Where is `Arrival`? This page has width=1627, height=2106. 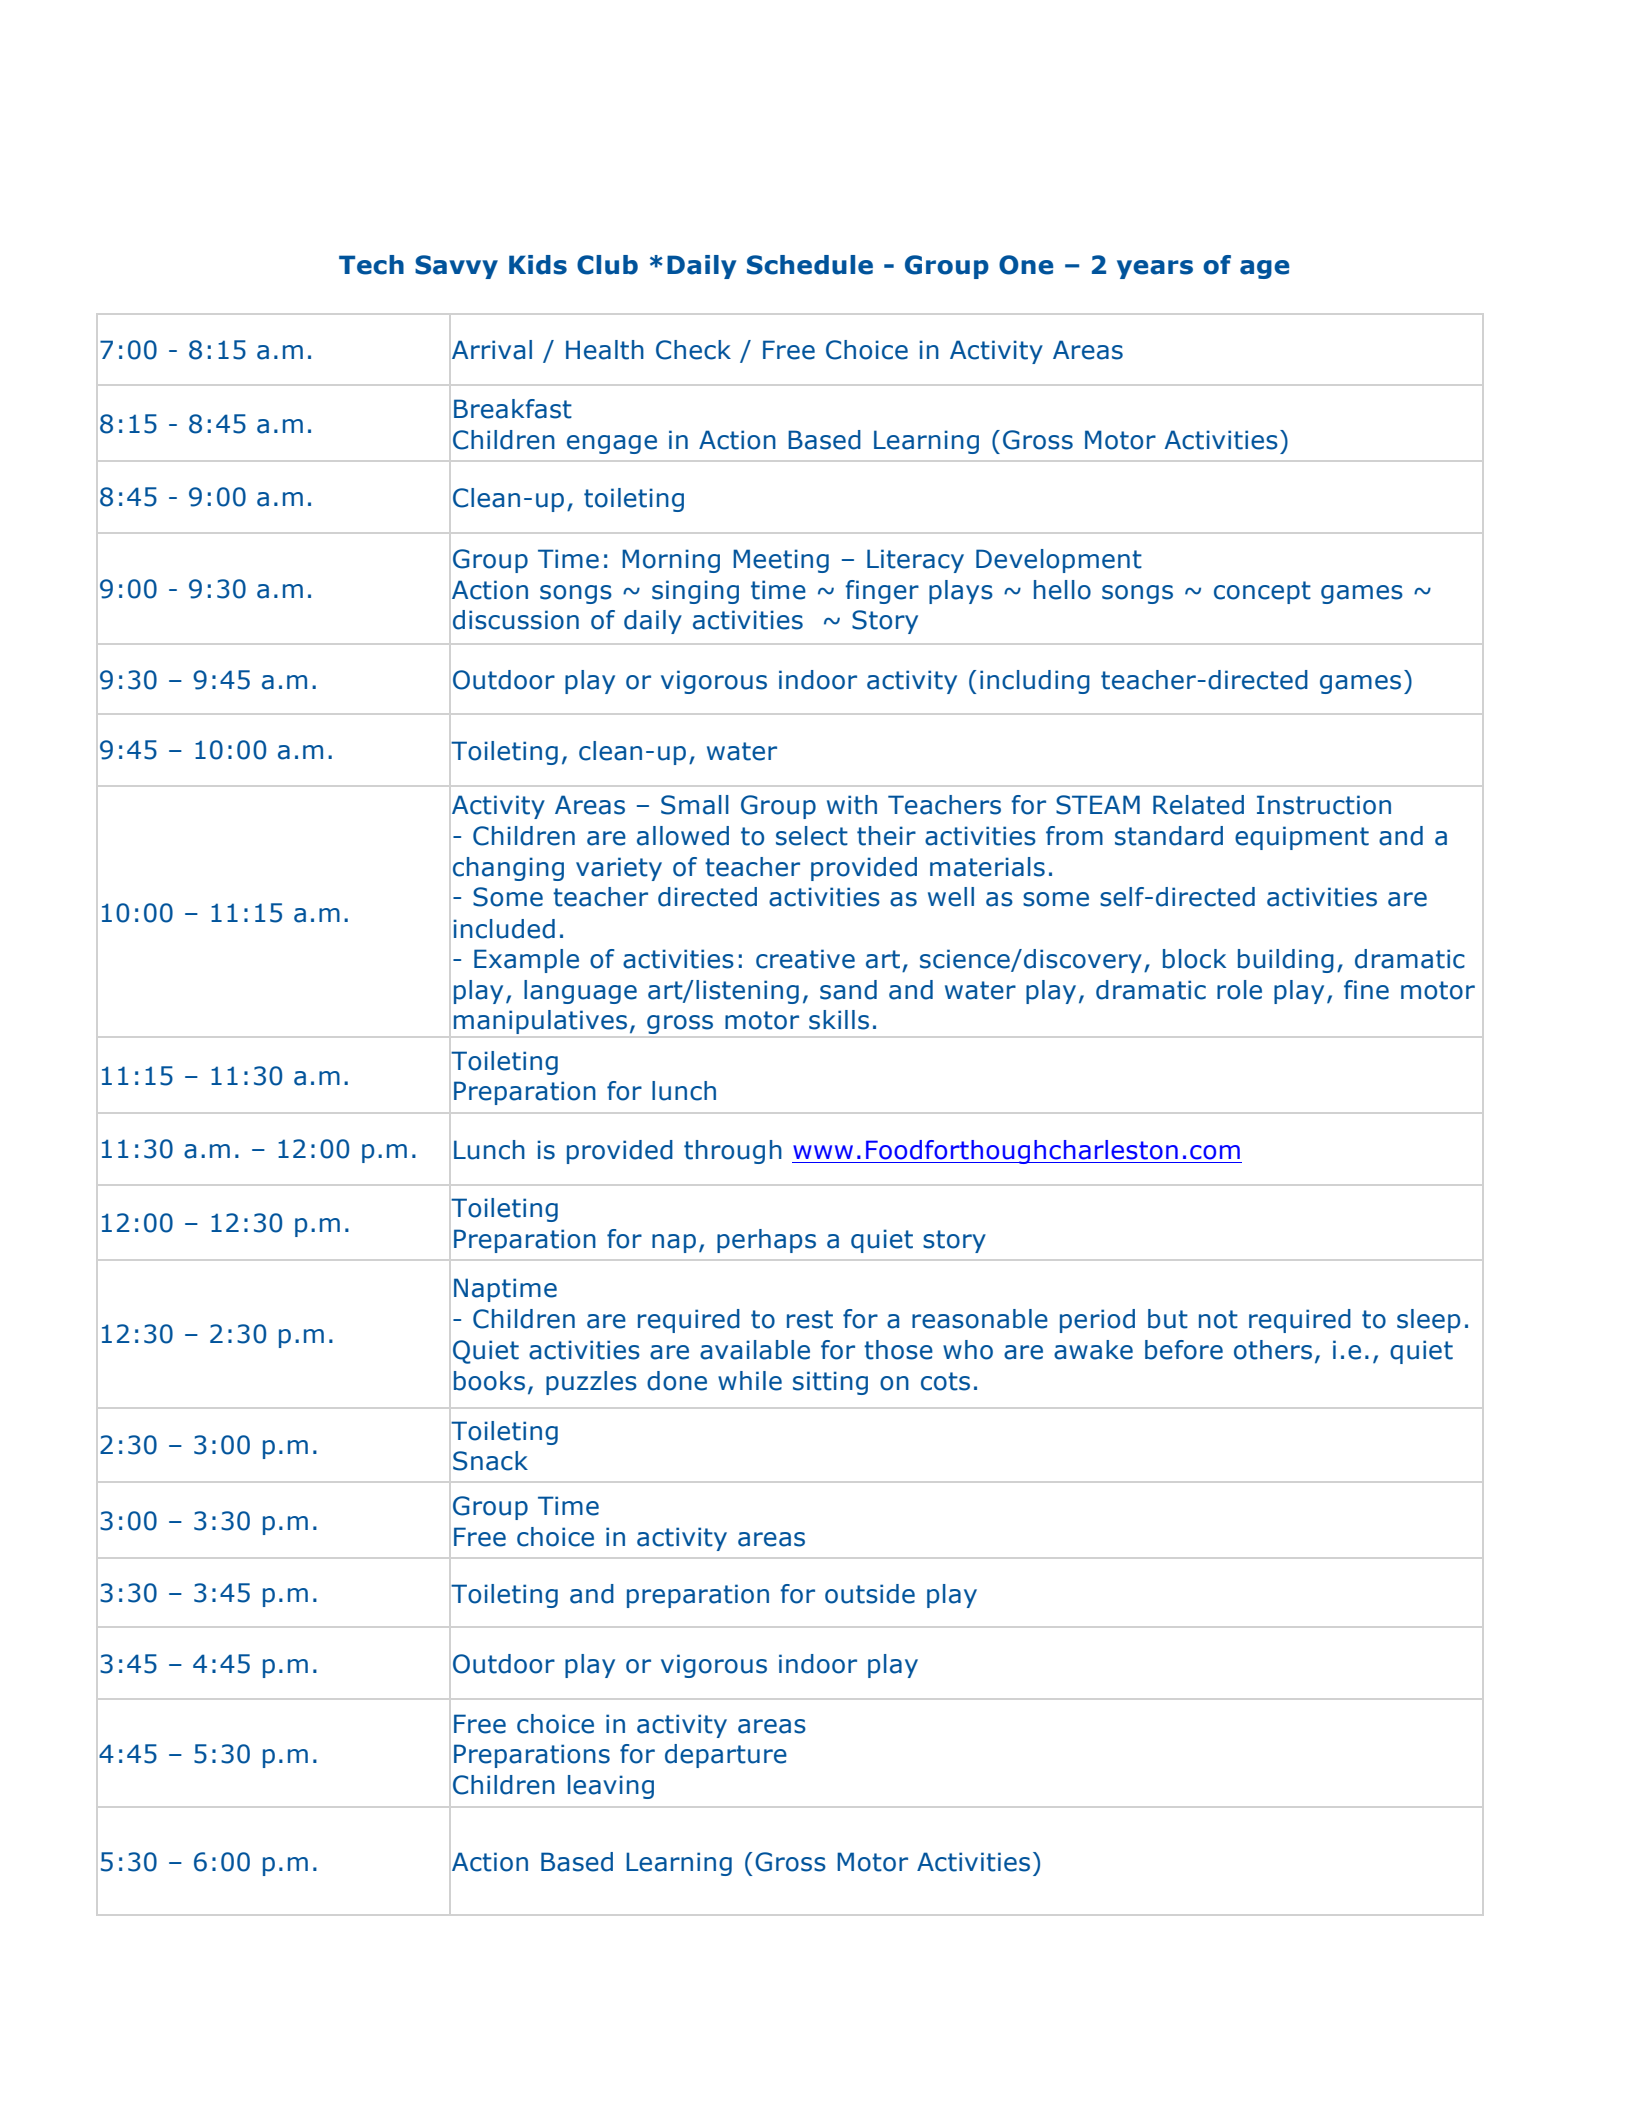 Arrival is located at coordinates (492, 350).
